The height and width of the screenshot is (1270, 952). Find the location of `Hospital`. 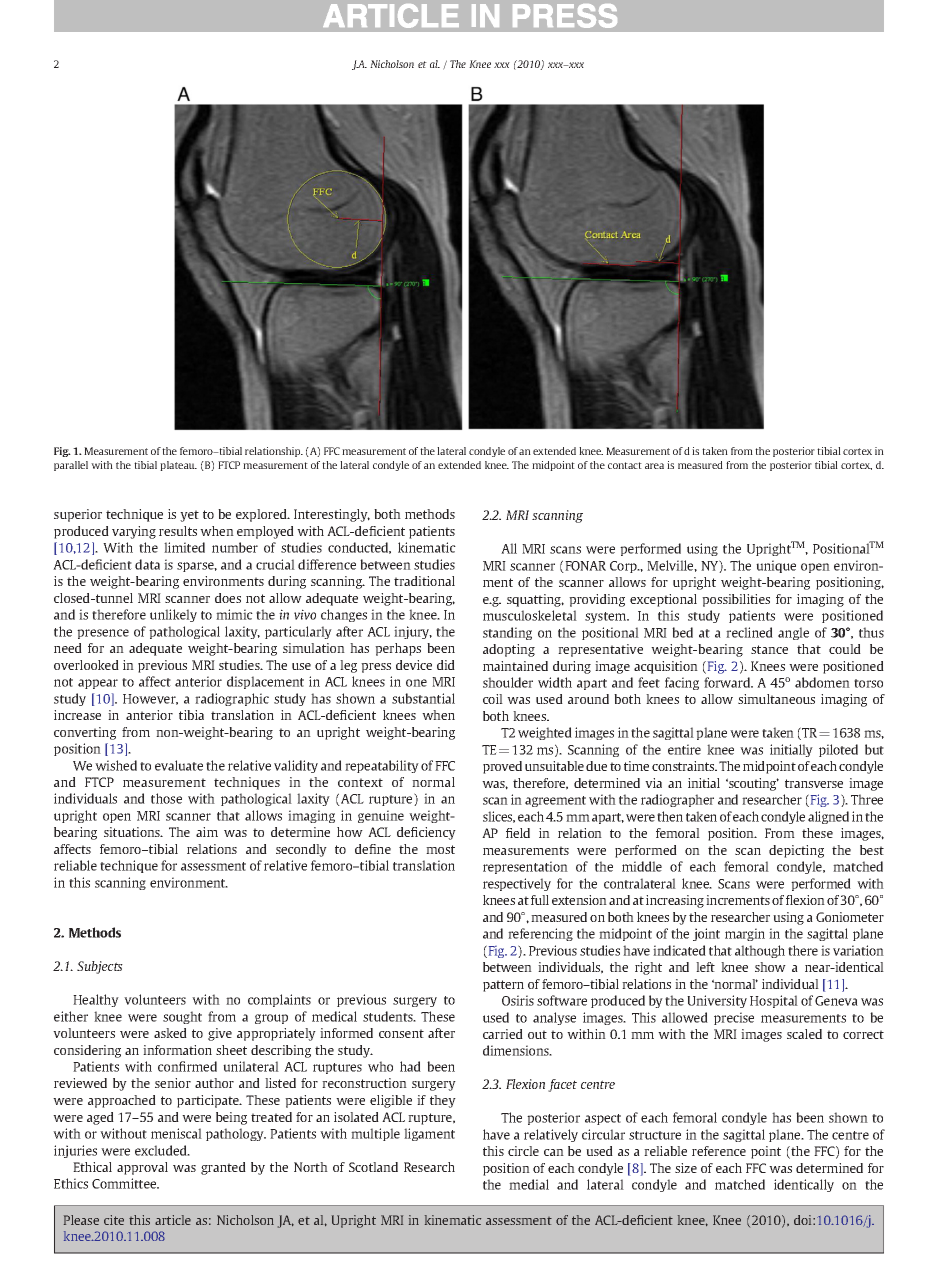

Hospital is located at coordinates (774, 1001).
